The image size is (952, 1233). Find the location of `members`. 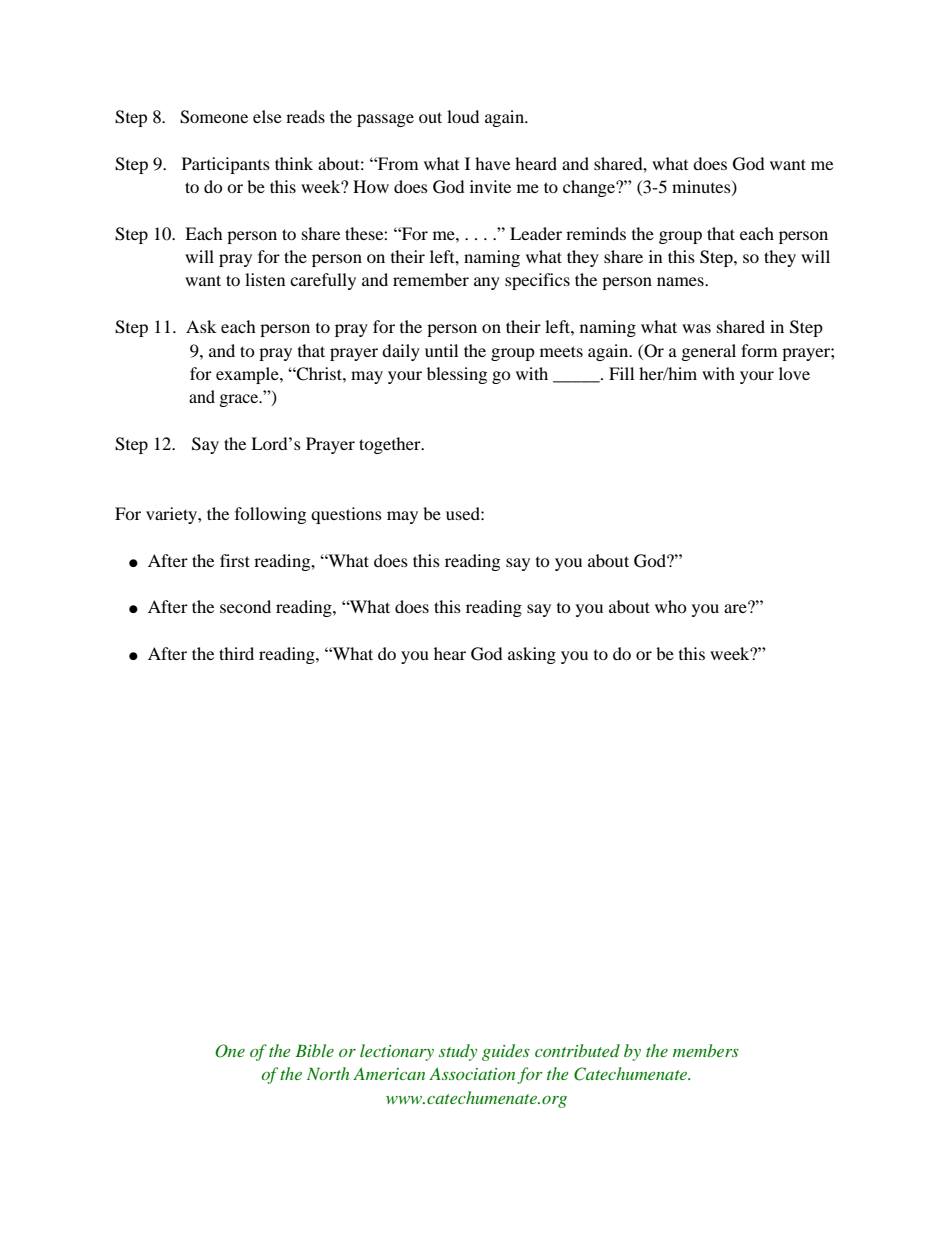

members is located at coordinates (706, 1050).
